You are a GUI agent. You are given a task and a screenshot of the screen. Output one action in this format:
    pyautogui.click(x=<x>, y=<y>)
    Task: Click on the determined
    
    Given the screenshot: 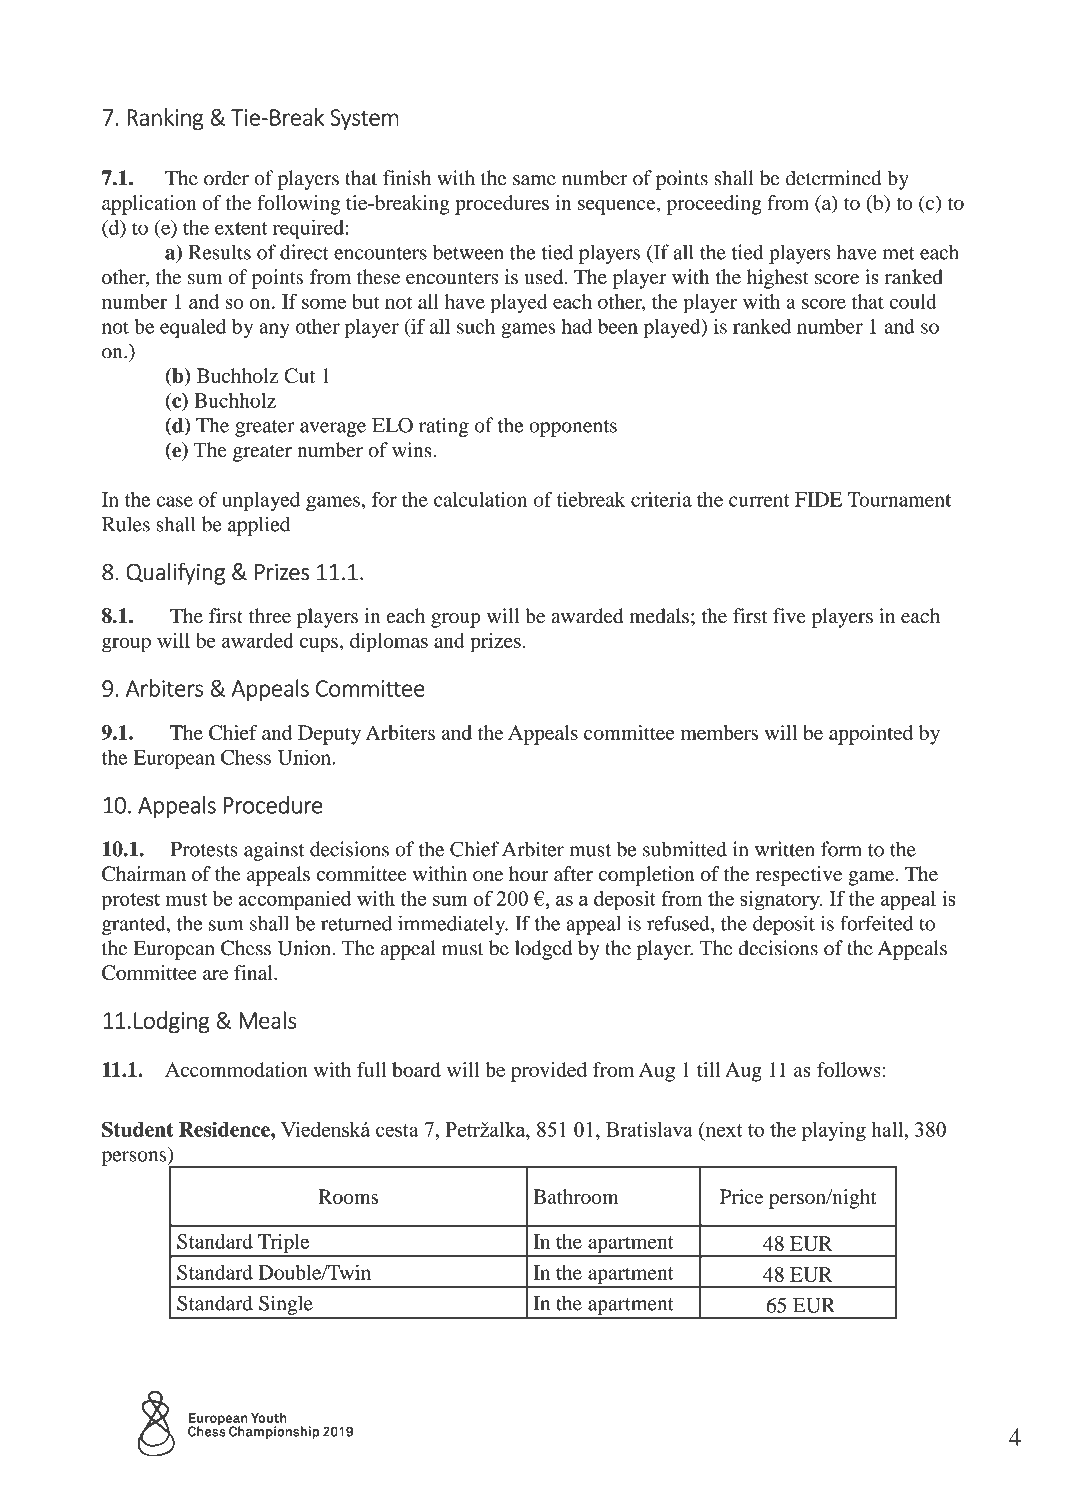 What is the action you would take?
    pyautogui.click(x=834, y=178)
